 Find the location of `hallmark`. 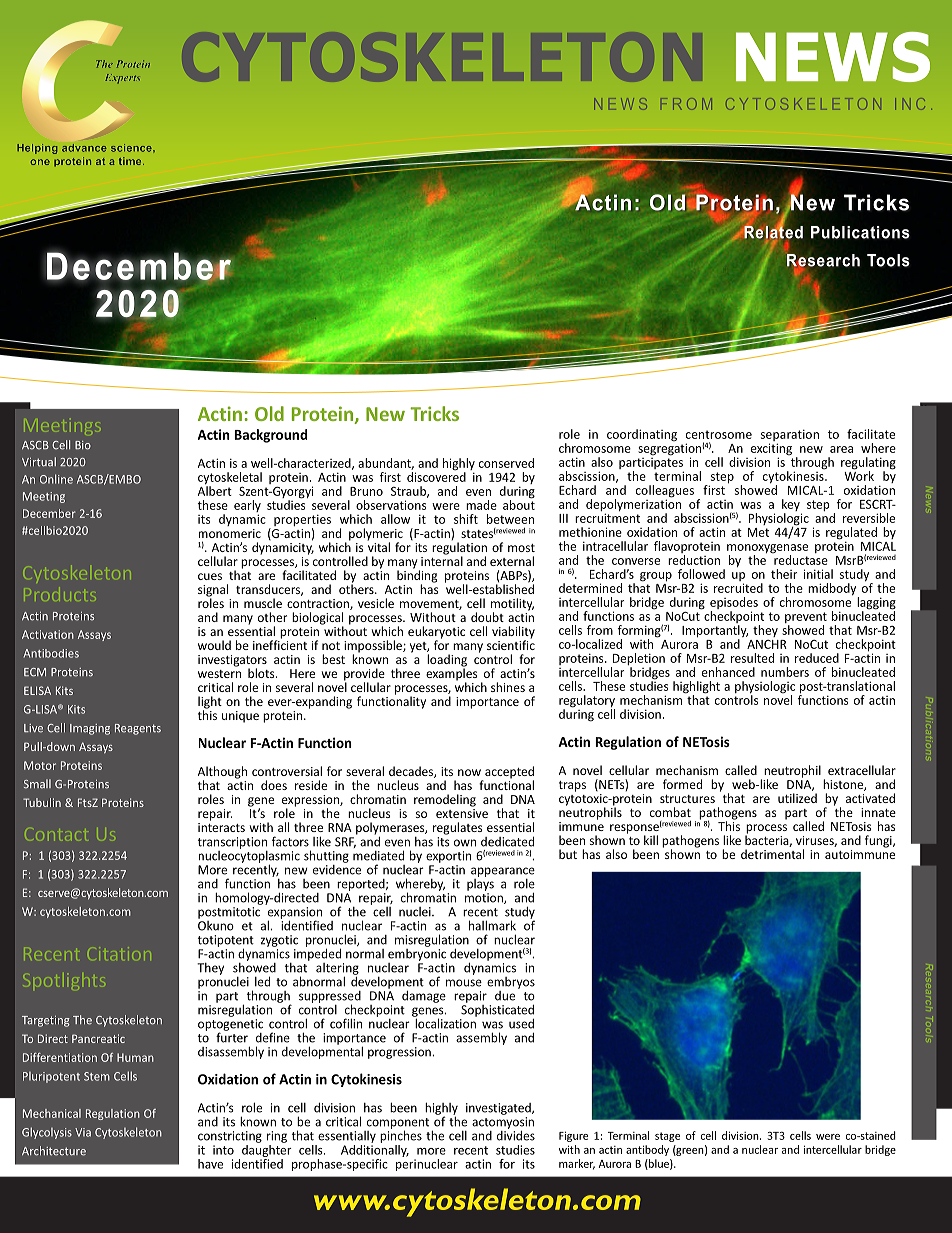

hallmark is located at coordinates (492, 925).
